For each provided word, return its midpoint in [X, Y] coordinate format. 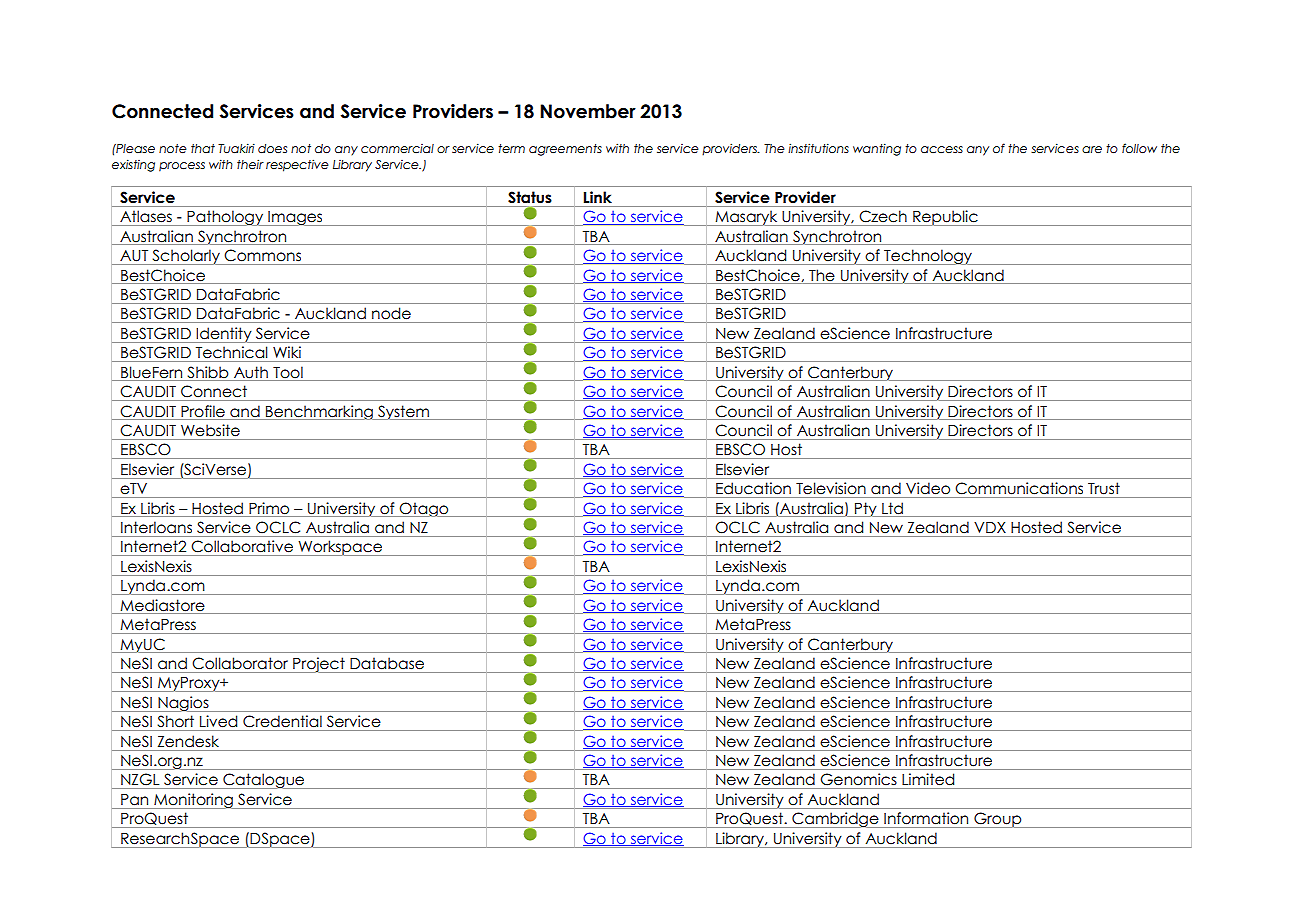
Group [998, 820]
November [588, 111]
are [1092, 149]
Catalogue [264, 781]
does [272, 148]
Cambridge [835, 820]
